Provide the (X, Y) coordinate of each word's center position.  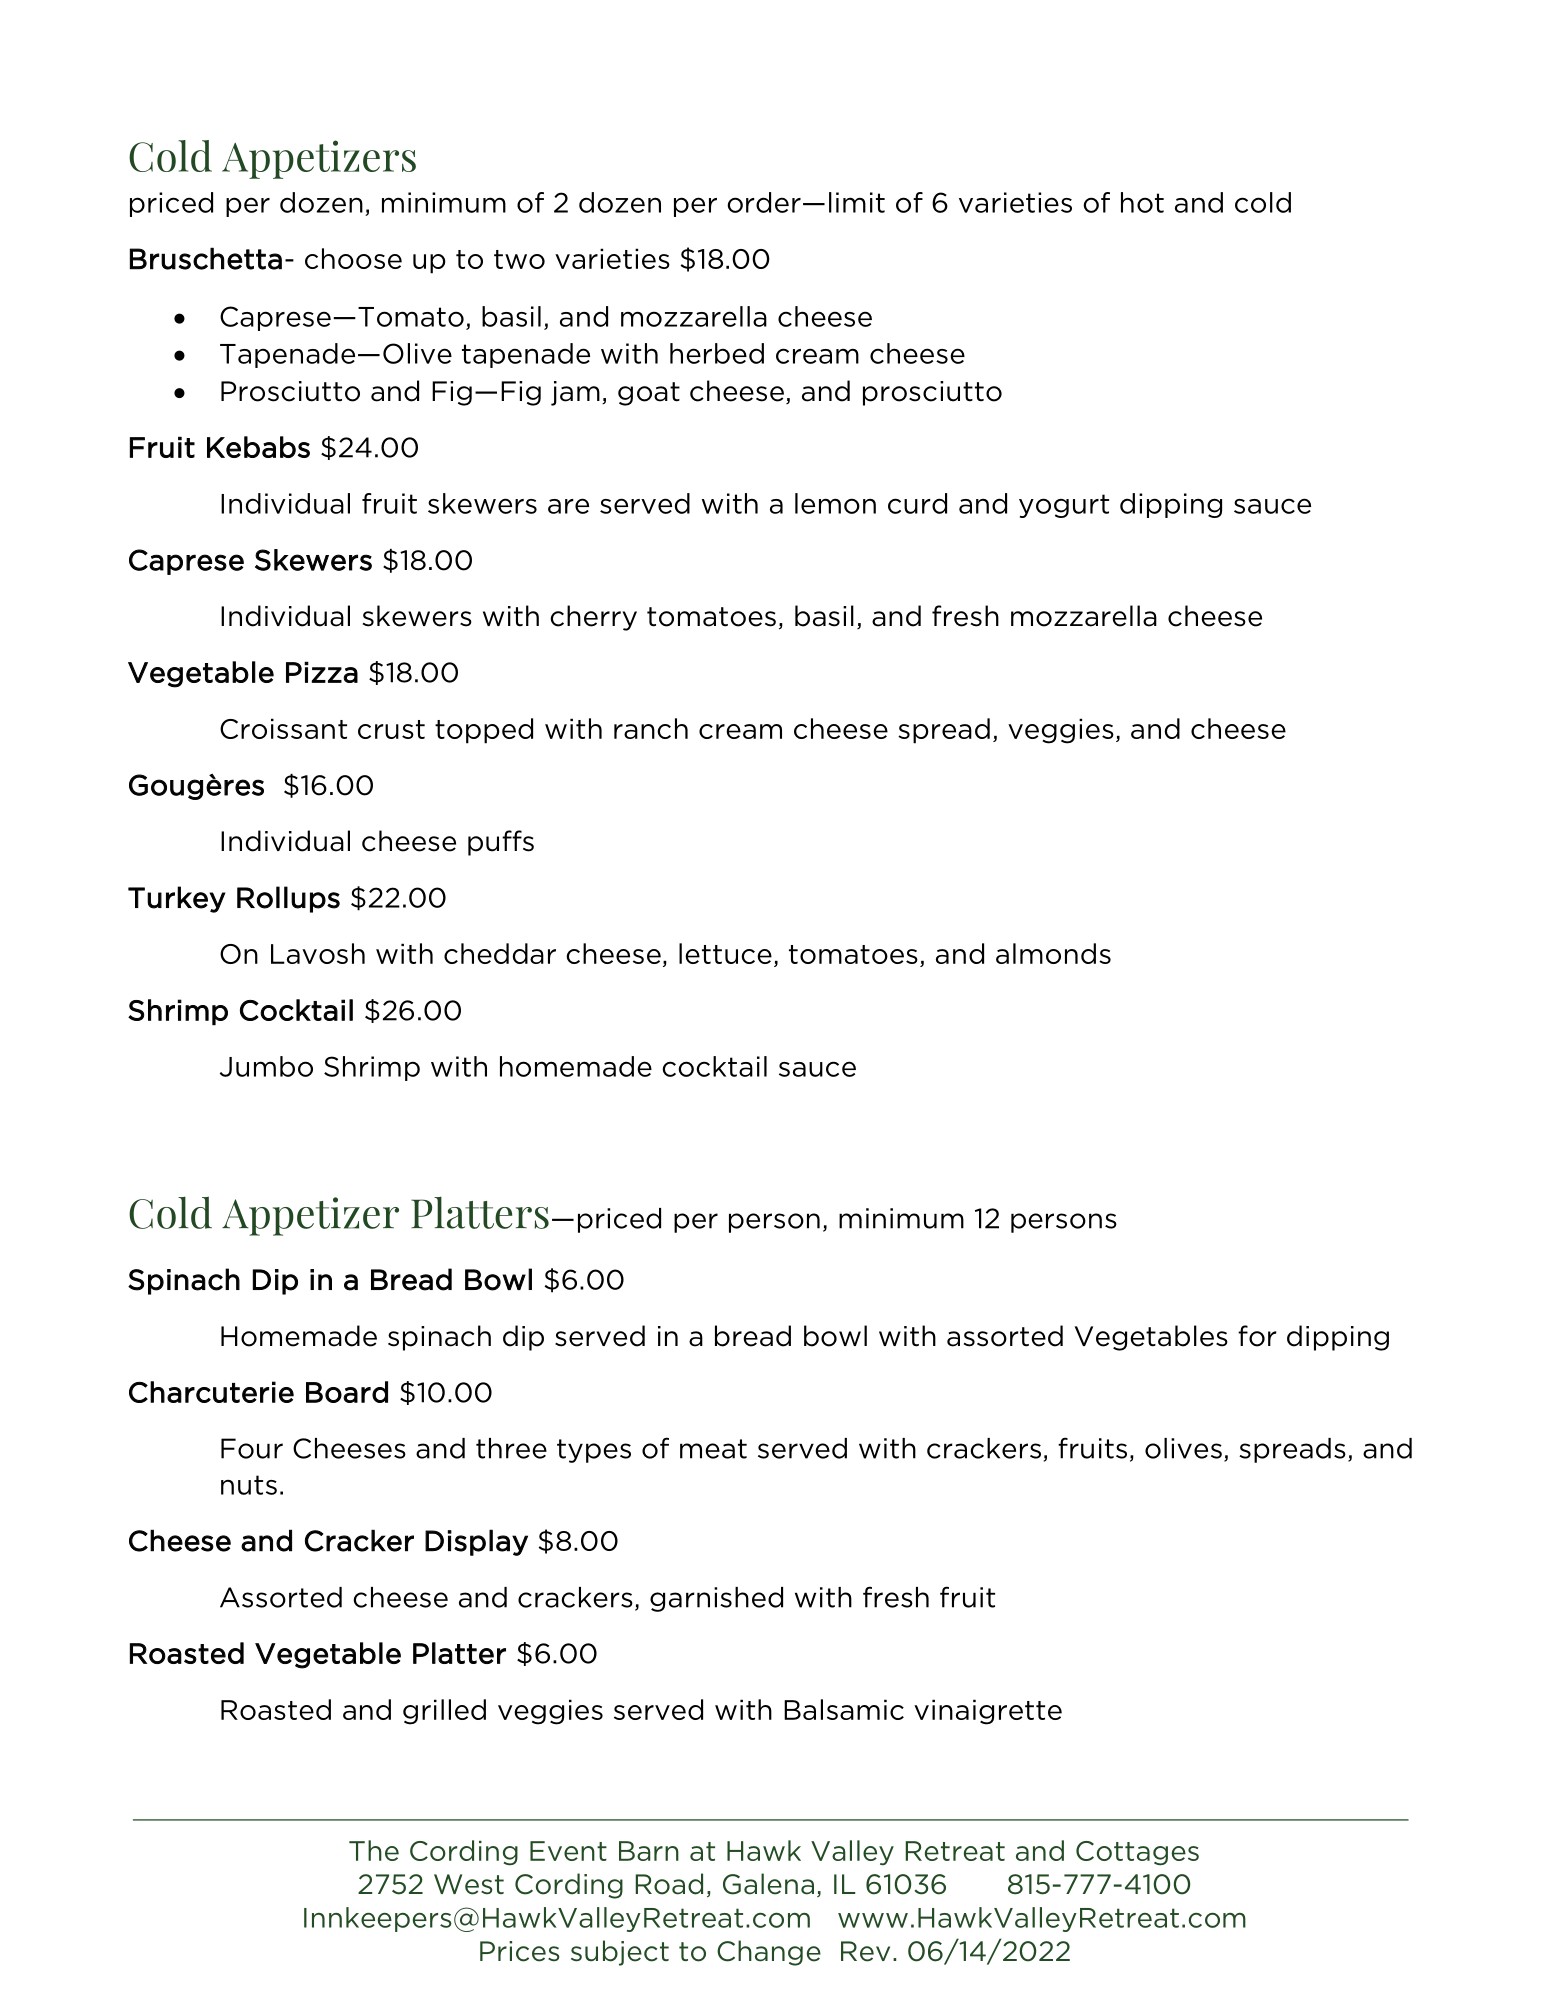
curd (917, 503)
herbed (717, 353)
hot (1142, 202)
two (519, 259)
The (374, 1850)
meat (713, 1449)
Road (669, 1884)
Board (347, 1392)
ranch (651, 728)
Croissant (283, 728)
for (1257, 1336)
